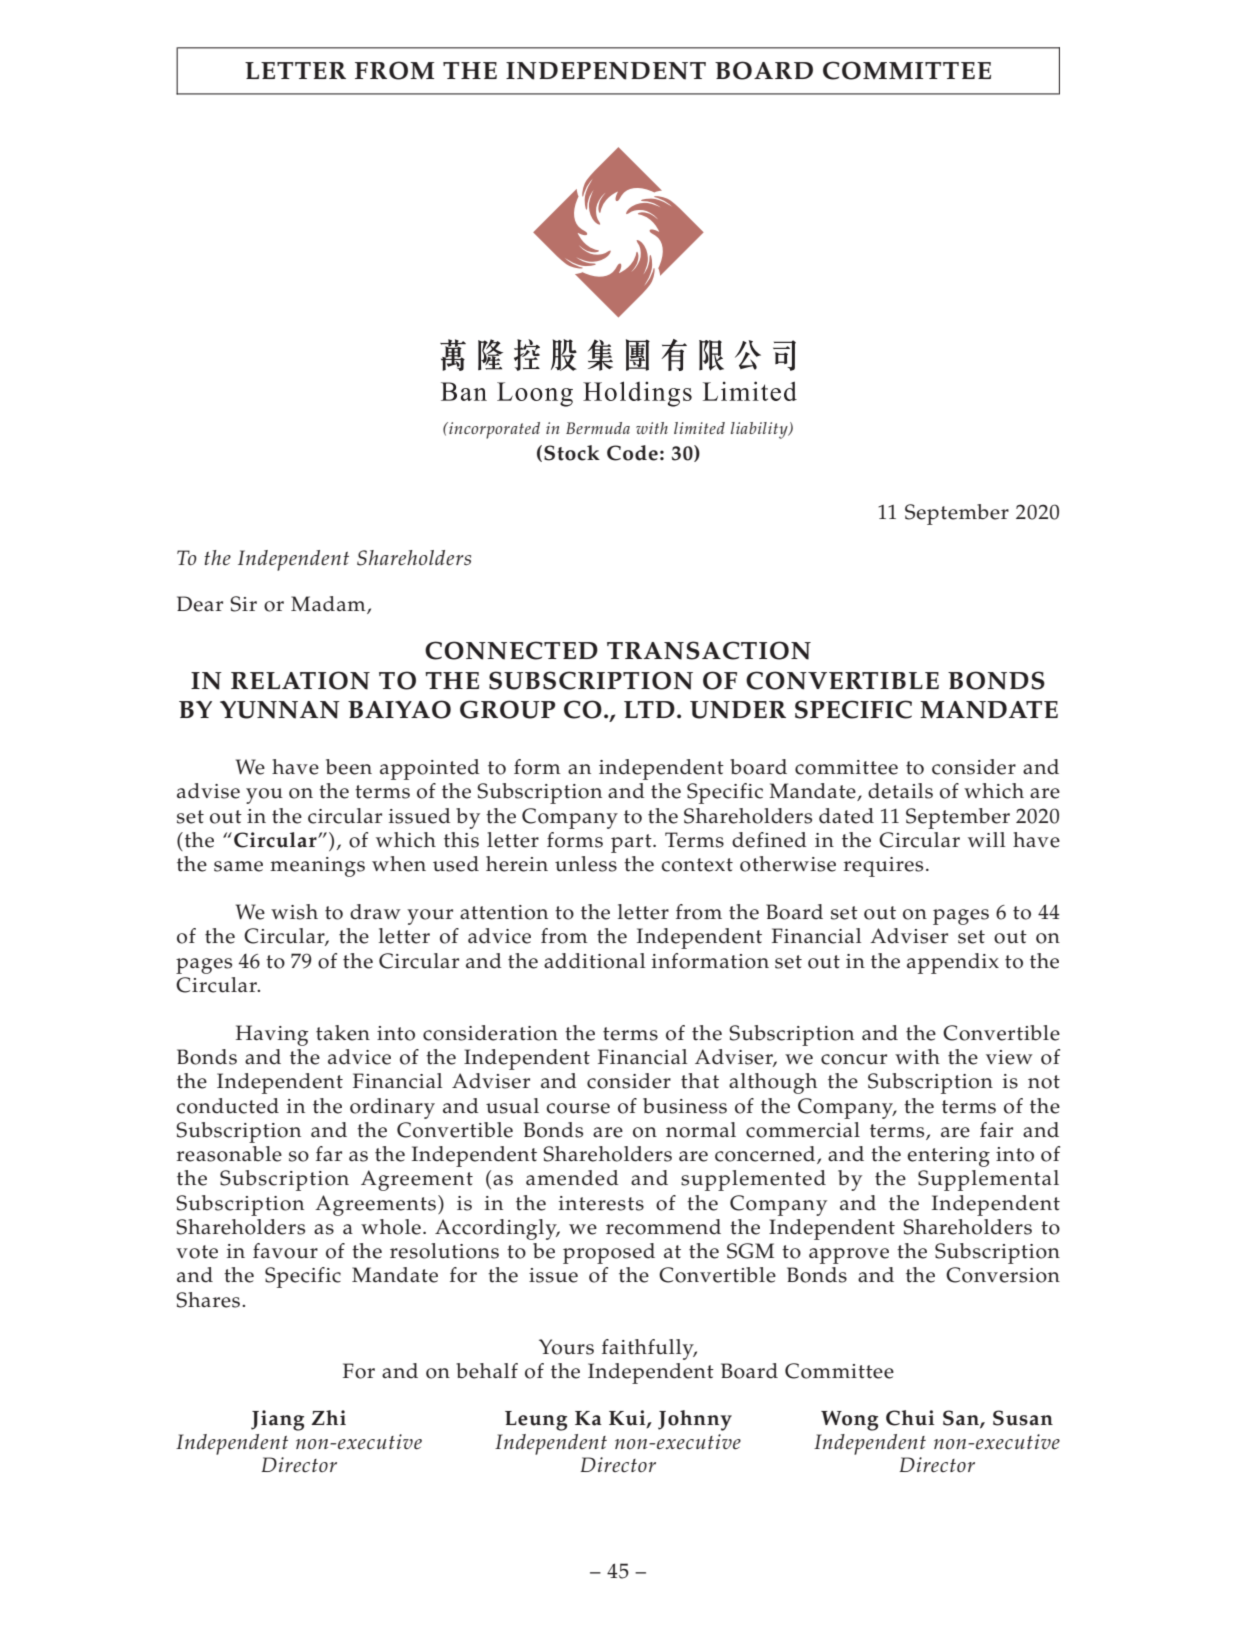 This screenshot has width=1236, height=1649. What do you see at coordinates (760, 430) in the screenshot?
I see `liability` at bounding box center [760, 430].
